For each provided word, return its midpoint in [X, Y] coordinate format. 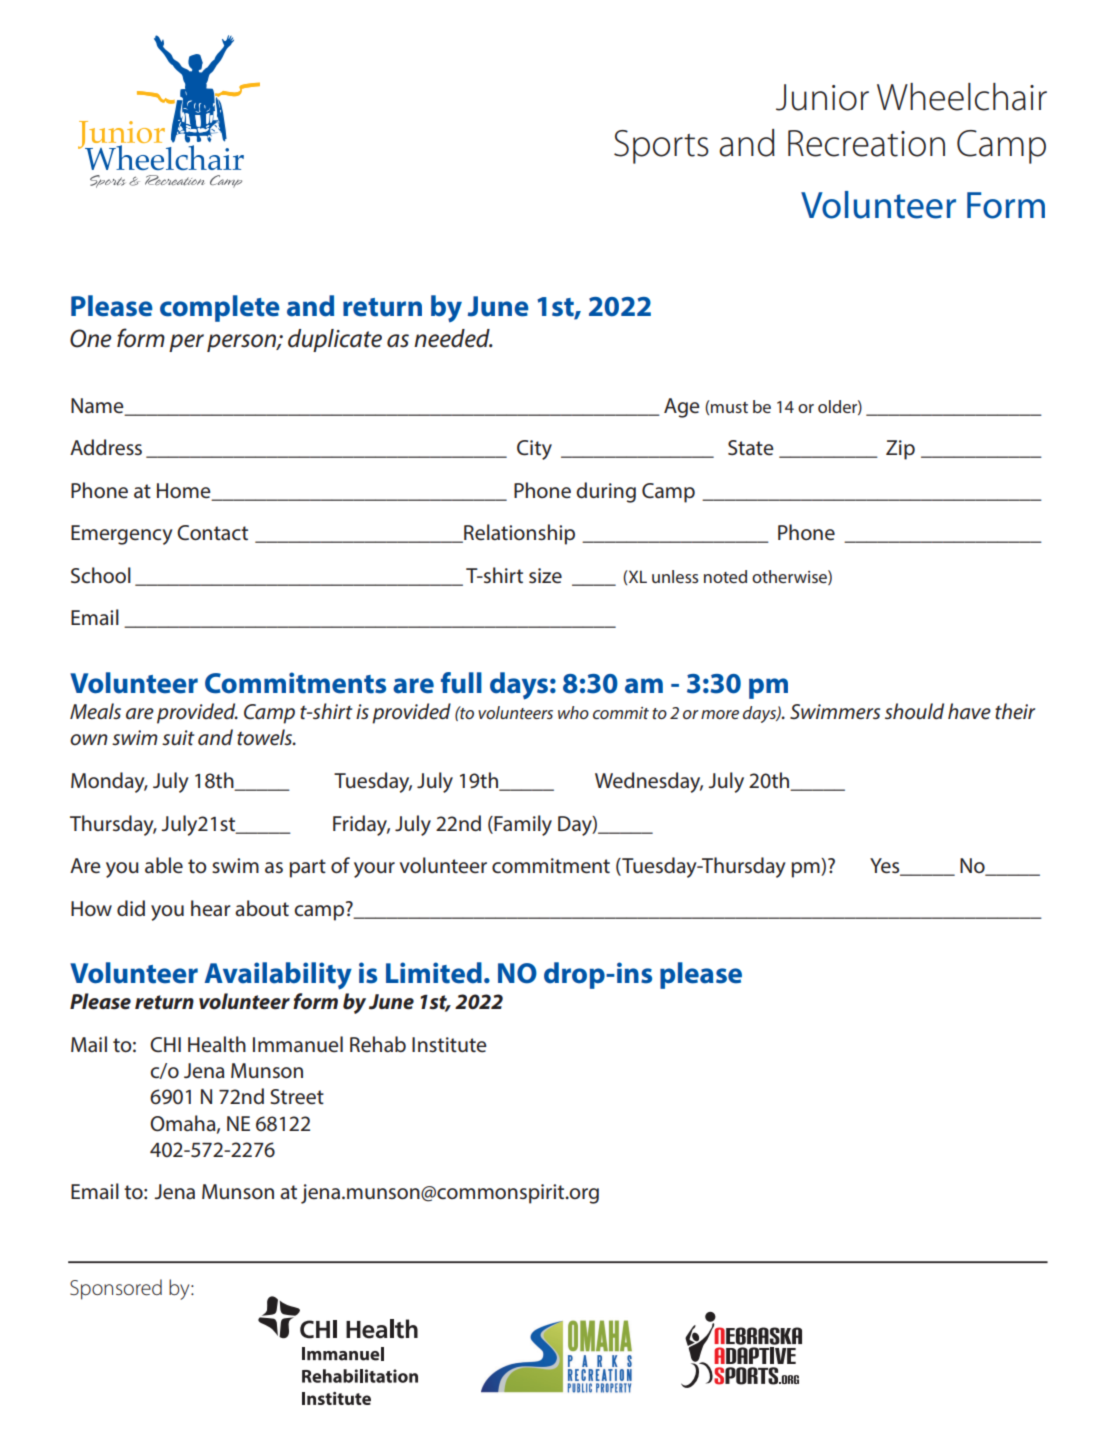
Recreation [866, 143]
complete [220, 308]
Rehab [378, 1044]
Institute [449, 1045]
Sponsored [116, 1289]
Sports [661, 147]
